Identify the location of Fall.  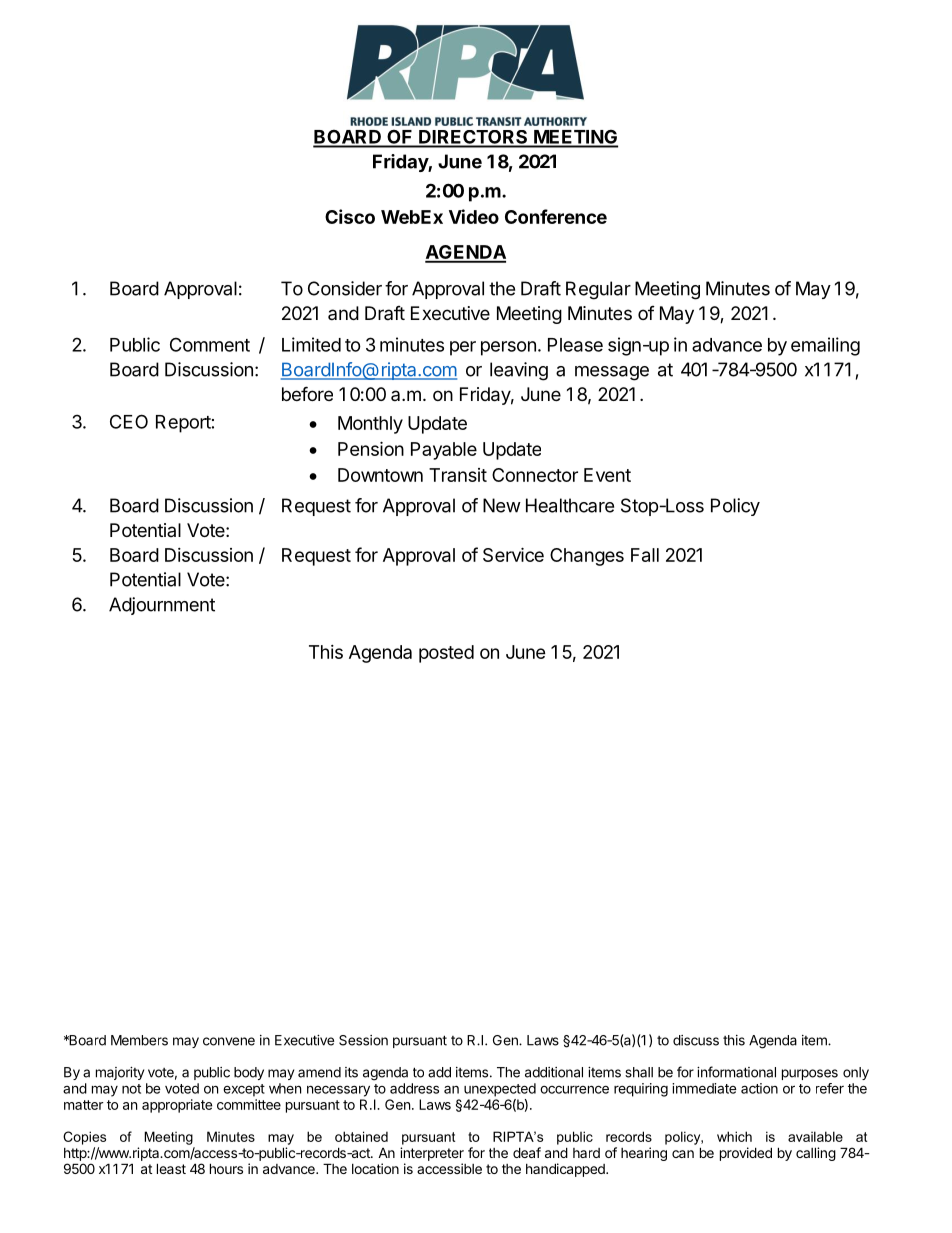
(645, 555).
